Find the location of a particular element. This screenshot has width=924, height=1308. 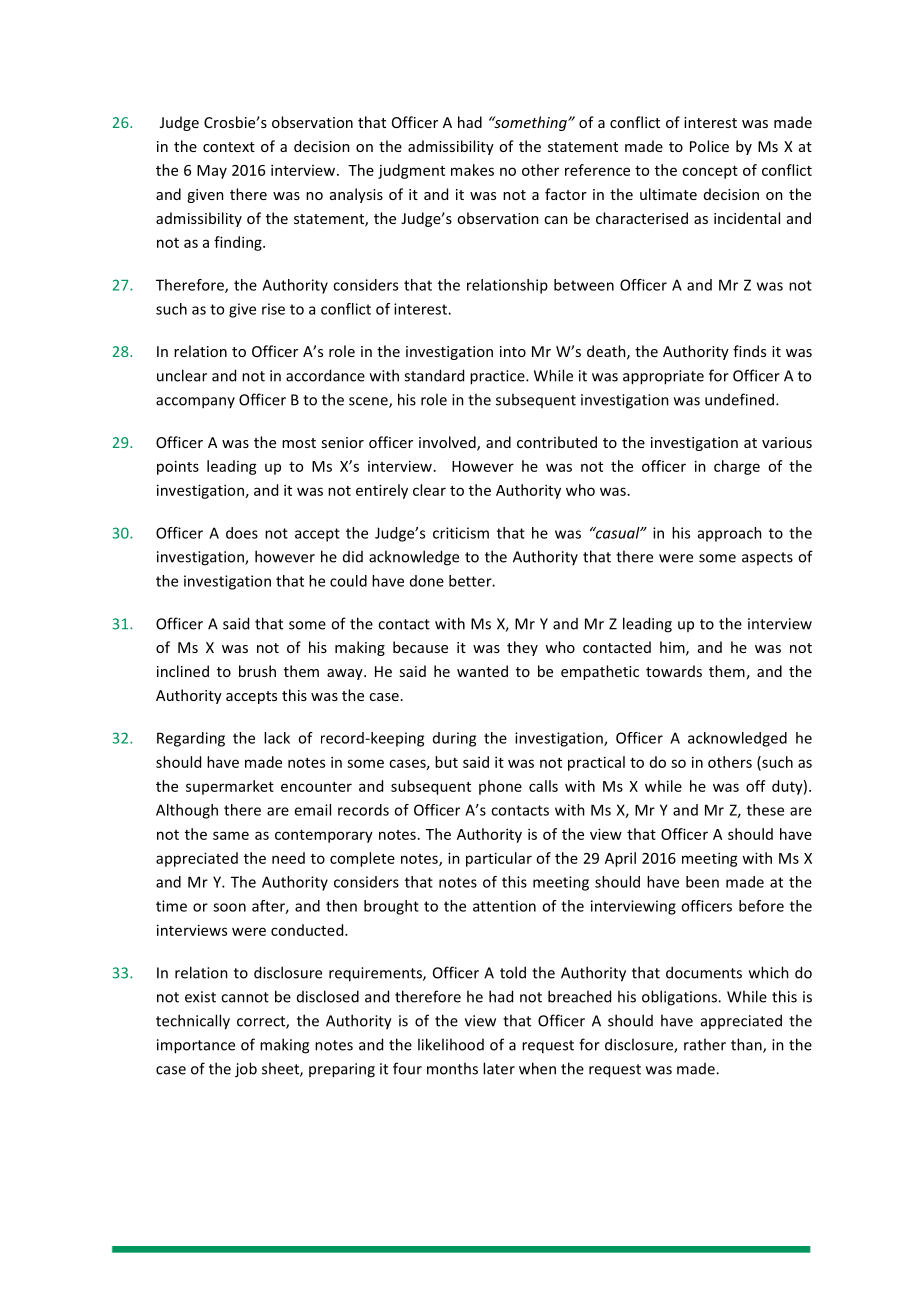

most is located at coordinates (299, 443).
